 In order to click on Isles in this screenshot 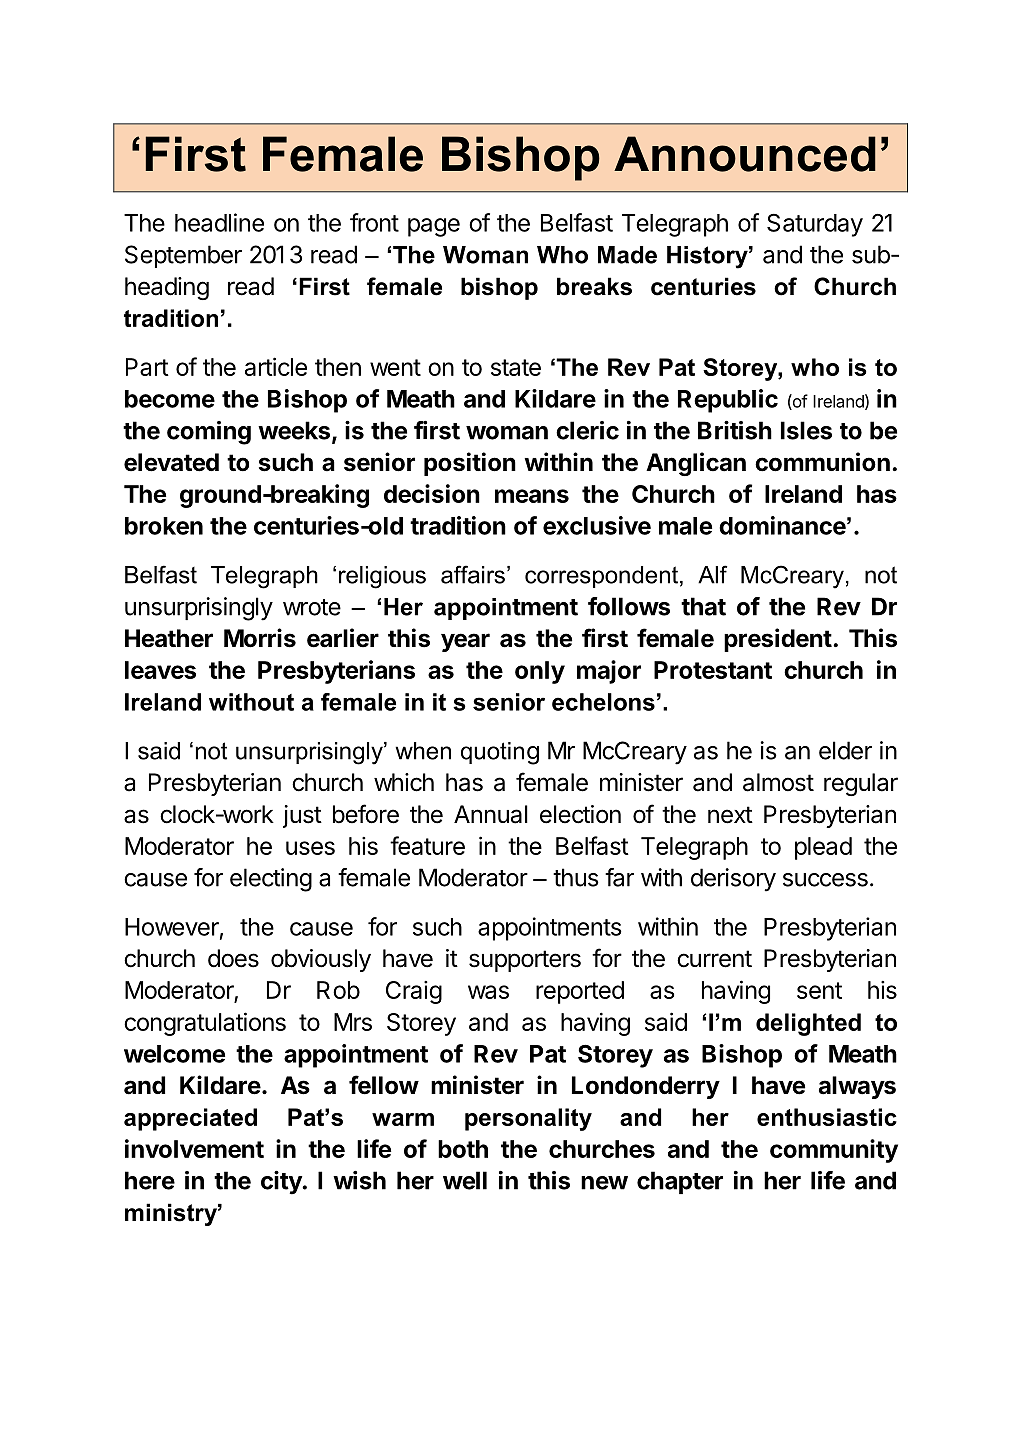, I will do `click(806, 430)`.
